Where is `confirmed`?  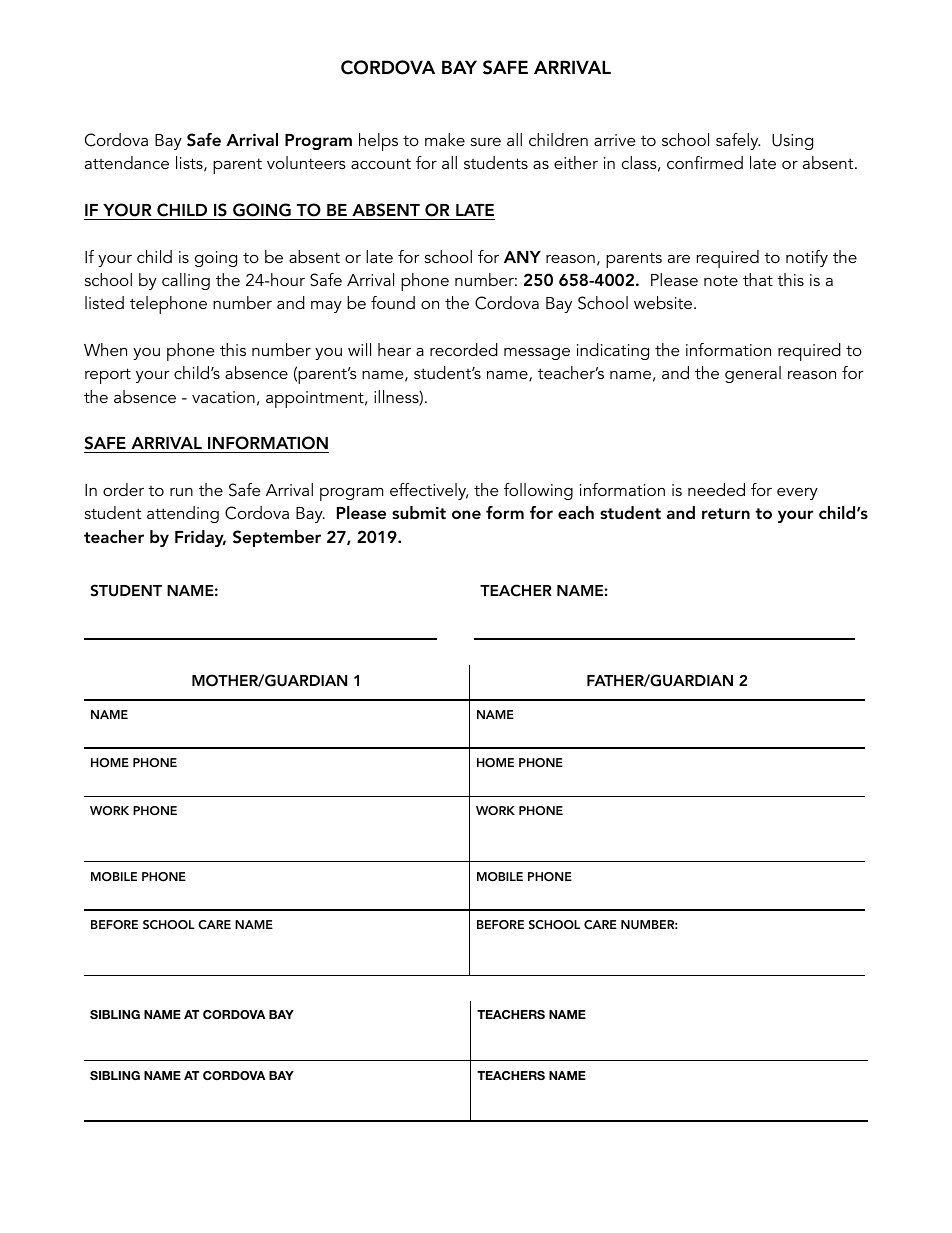 confirmed is located at coordinates (705, 162).
